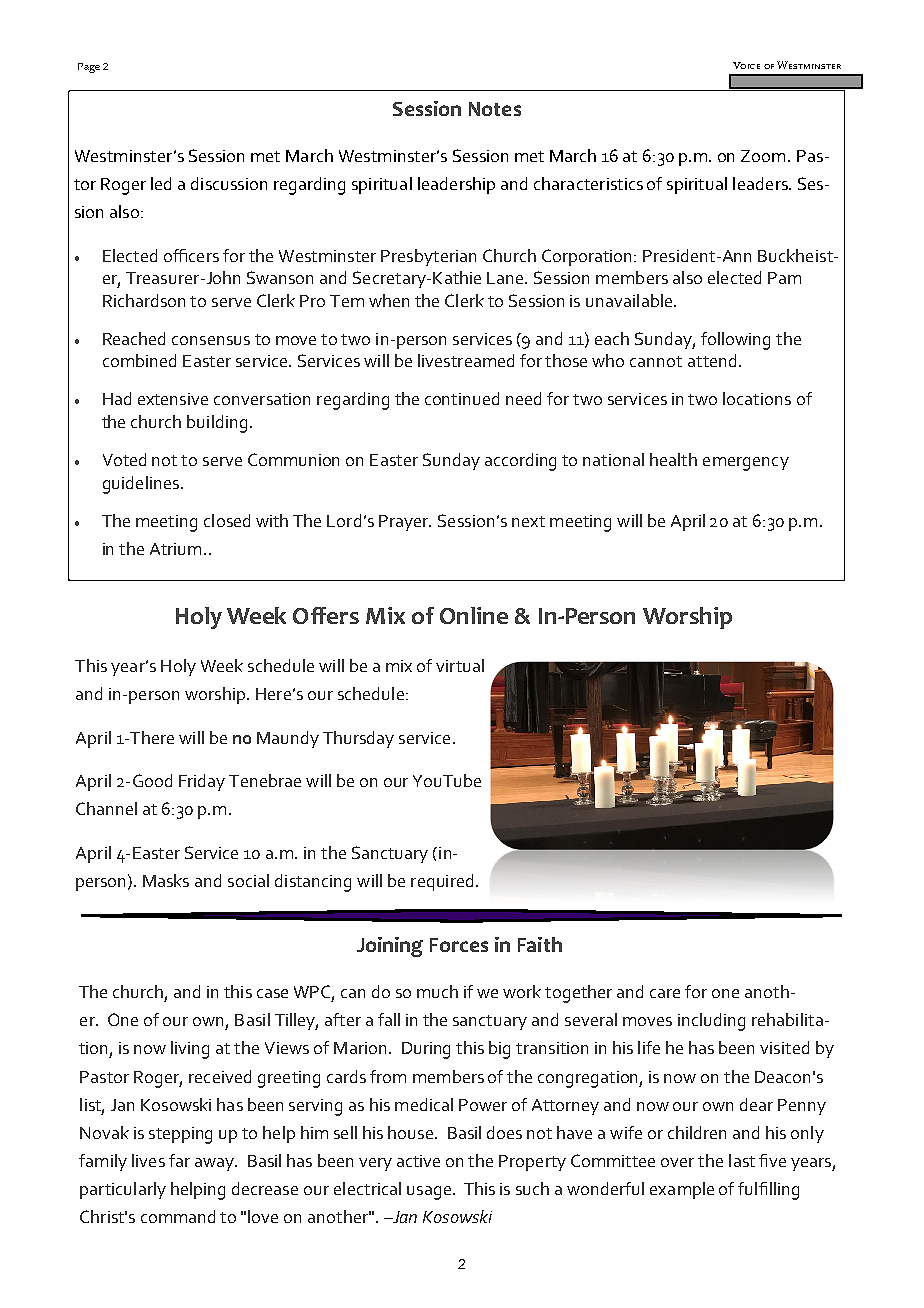 The height and width of the screenshot is (1308, 924). What do you see at coordinates (179, 1160) in the screenshot?
I see `far` at bounding box center [179, 1160].
